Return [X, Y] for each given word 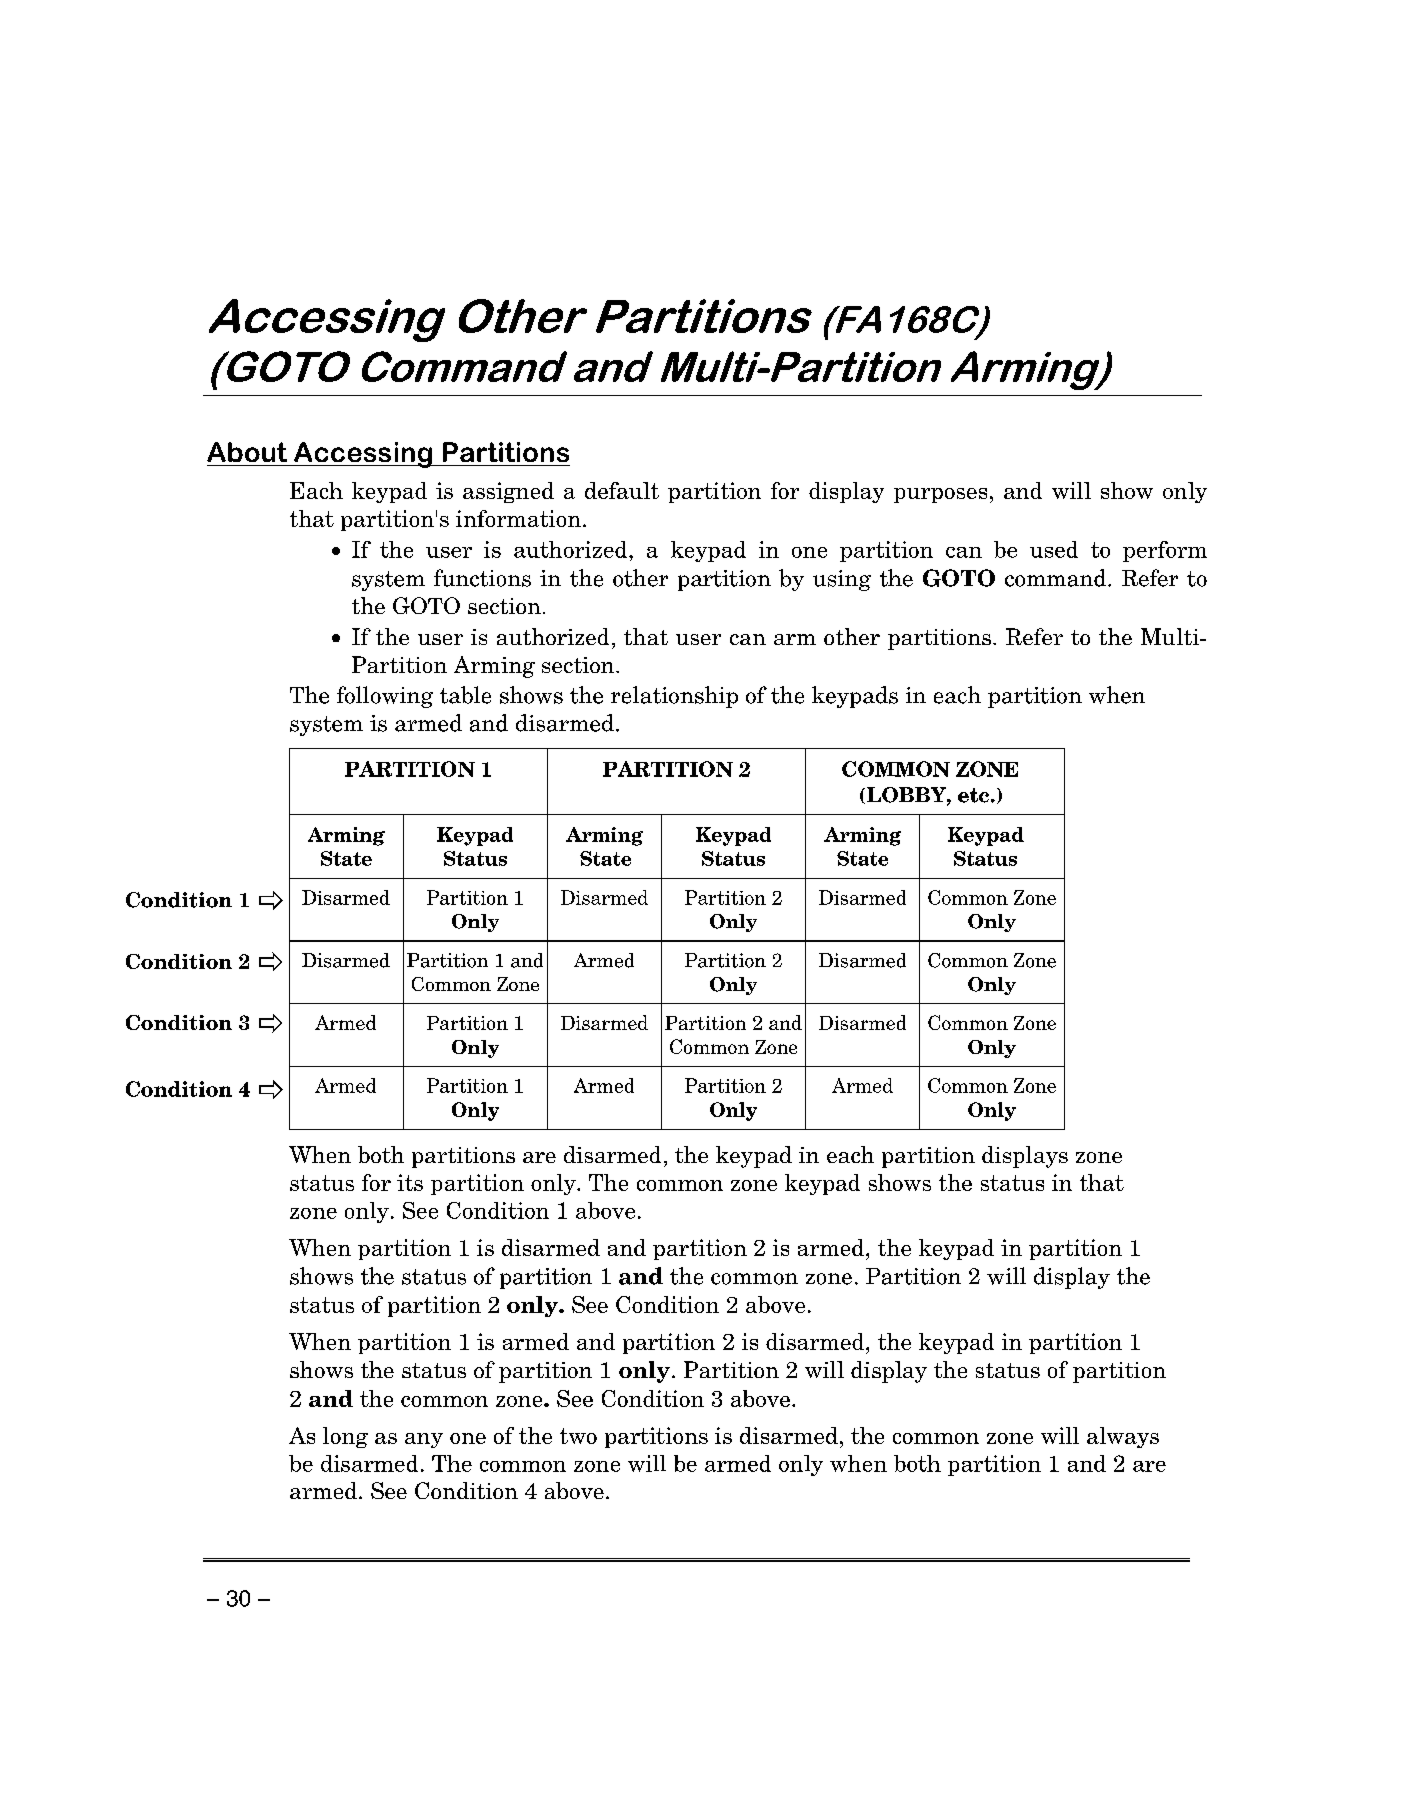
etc [973, 795]
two [578, 1436]
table [465, 695]
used [1054, 549]
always [1123, 1437]
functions [482, 578]
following [385, 697]
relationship [674, 697]
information [518, 518]
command [1057, 578]
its [410, 1182]
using [842, 580]
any [424, 1440]
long [345, 1437]
